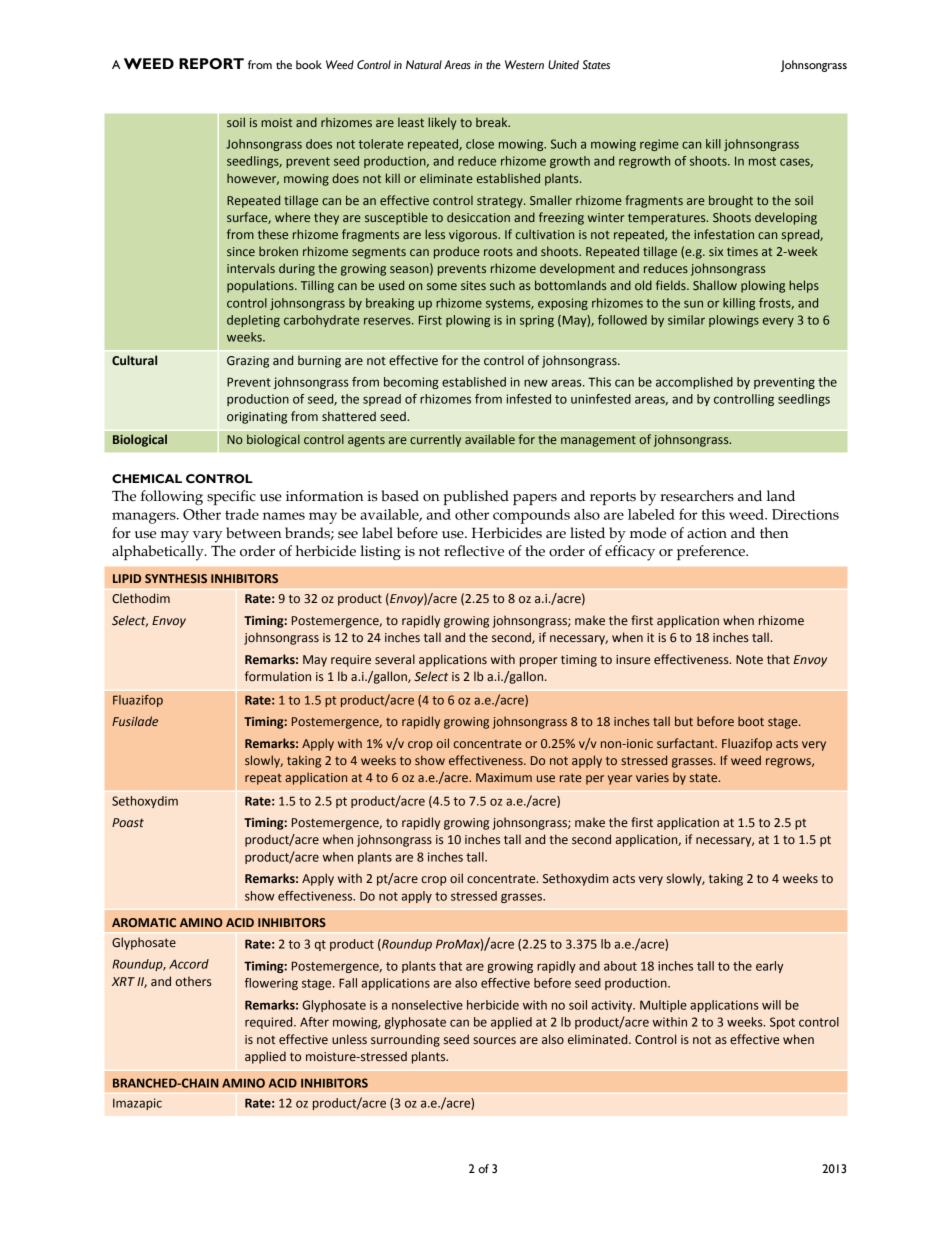  Describe the element at coordinates (771, 1005) in the screenshot. I see `will` at that location.
